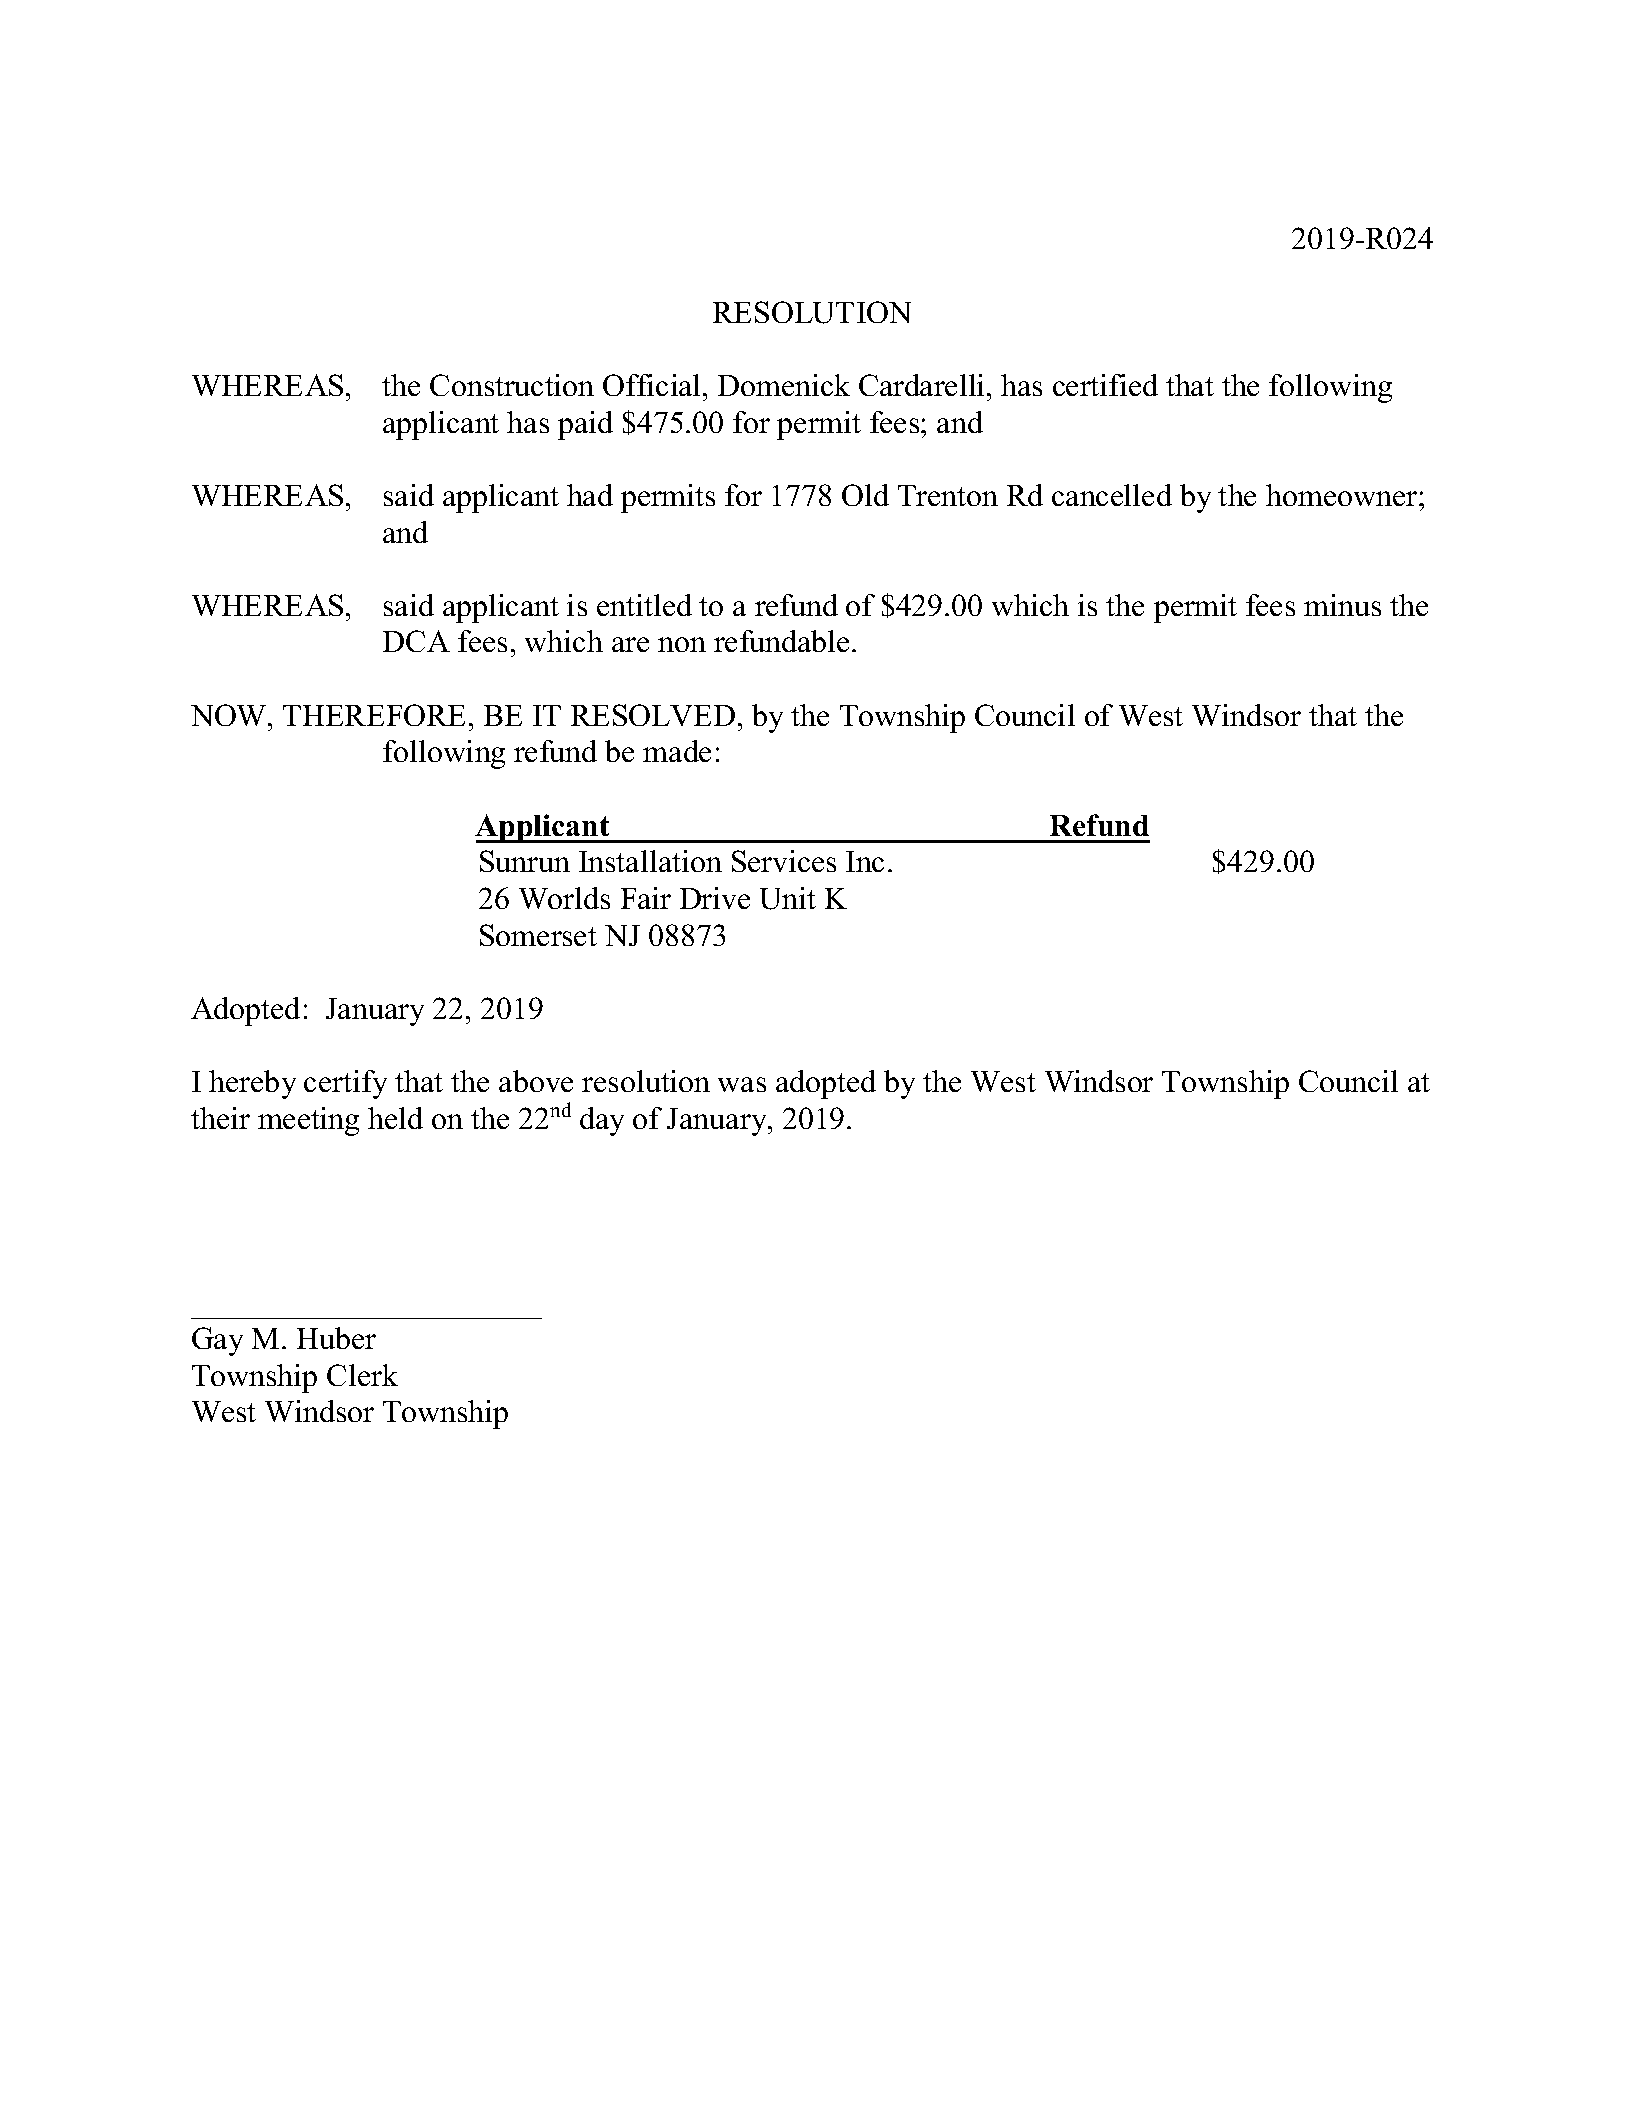 The width and height of the document is (1626, 2104). What do you see at coordinates (564, 898) in the document?
I see `Worlds` at bounding box center [564, 898].
